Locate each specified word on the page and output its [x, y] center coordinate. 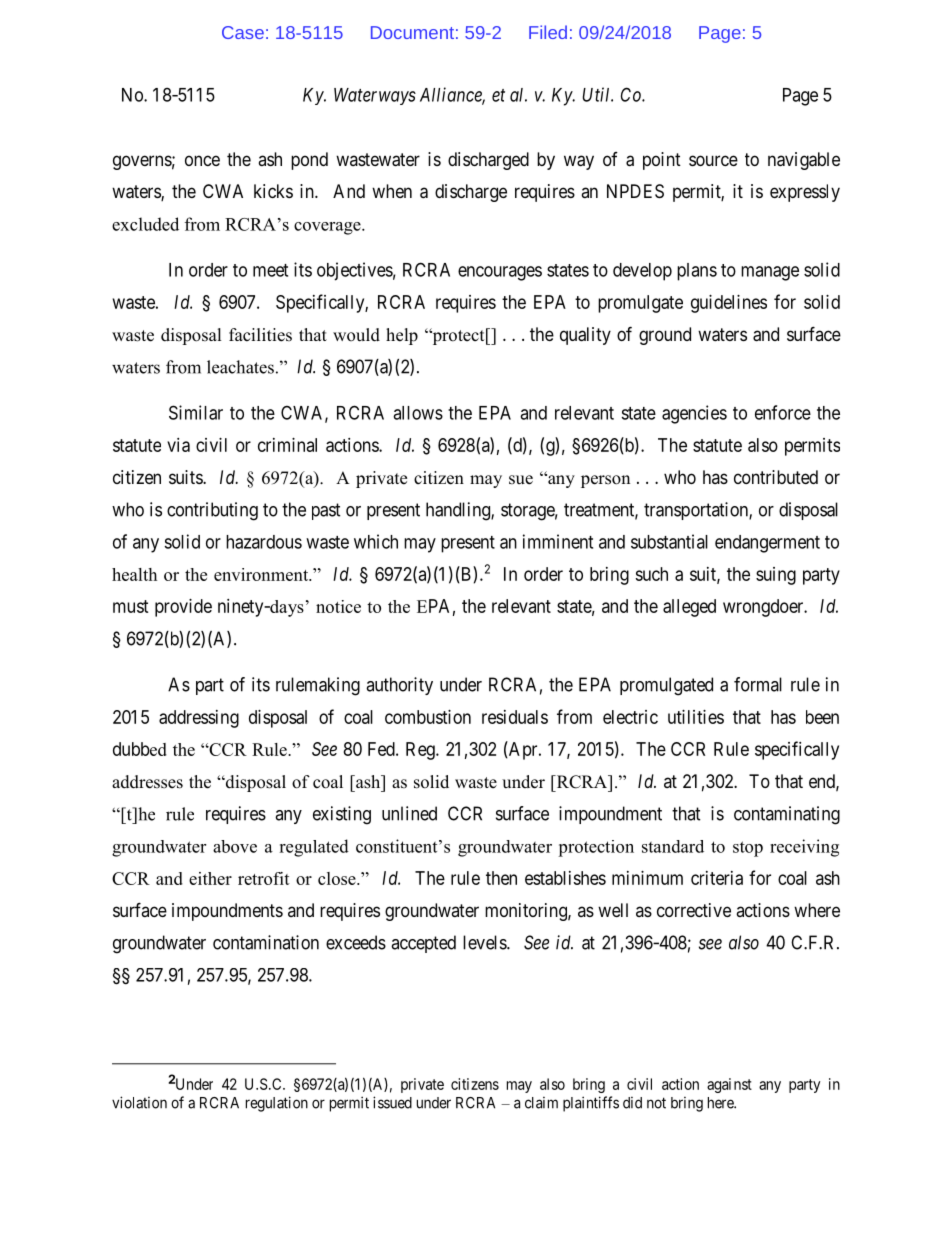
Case [243, 32]
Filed [548, 32]
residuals [515, 717]
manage [770, 273]
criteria [717, 878]
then [501, 878]
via [178, 445]
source [713, 160]
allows [418, 413]
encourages [500, 273]
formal [758, 684]
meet [270, 270]
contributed [776, 477]
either [210, 878]
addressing [199, 719]
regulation [277, 1104]
